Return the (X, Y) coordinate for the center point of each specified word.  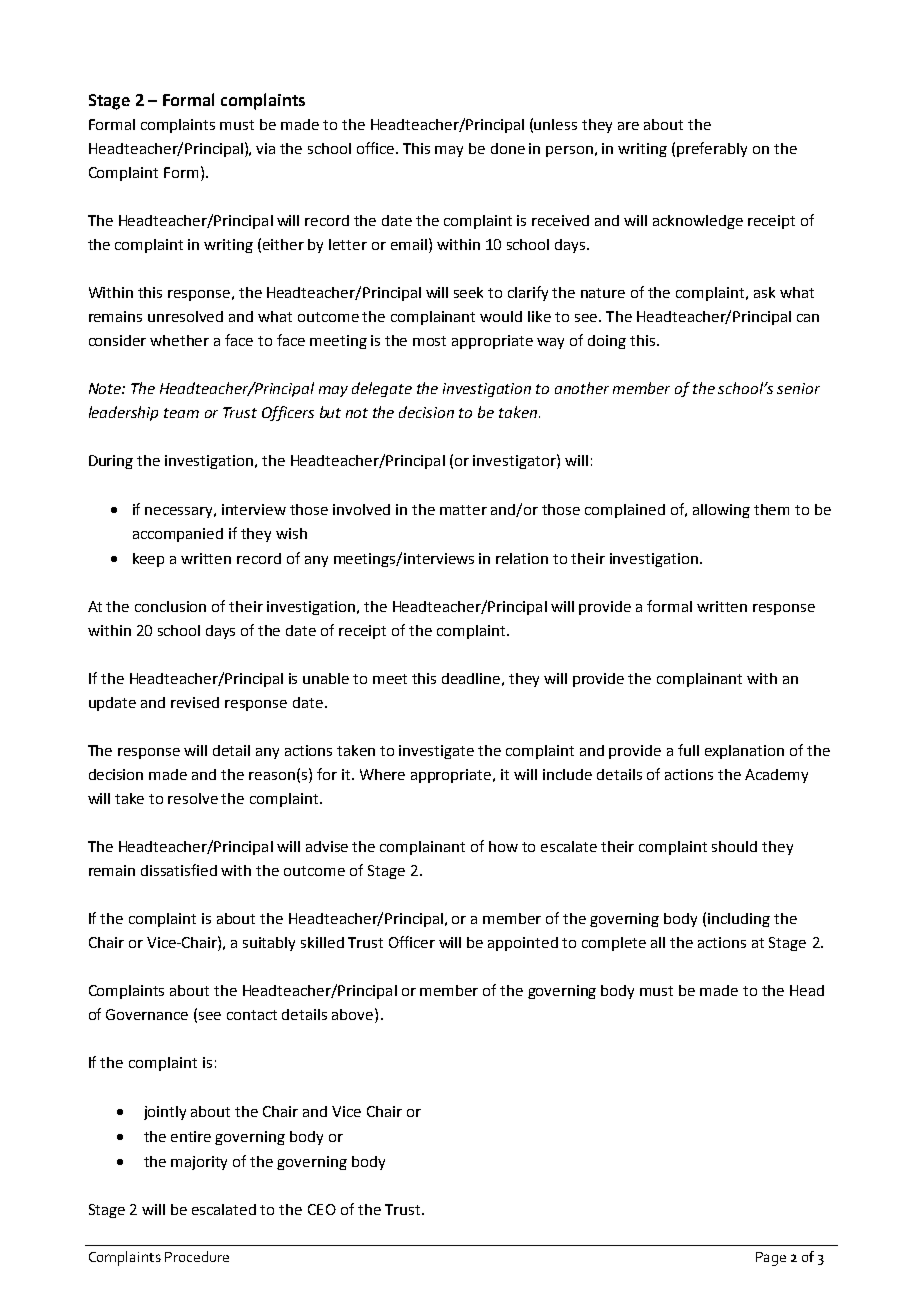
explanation (744, 752)
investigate (436, 752)
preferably (712, 149)
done (508, 148)
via (265, 148)
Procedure (197, 1256)
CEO (322, 1209)
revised (195, 702)
